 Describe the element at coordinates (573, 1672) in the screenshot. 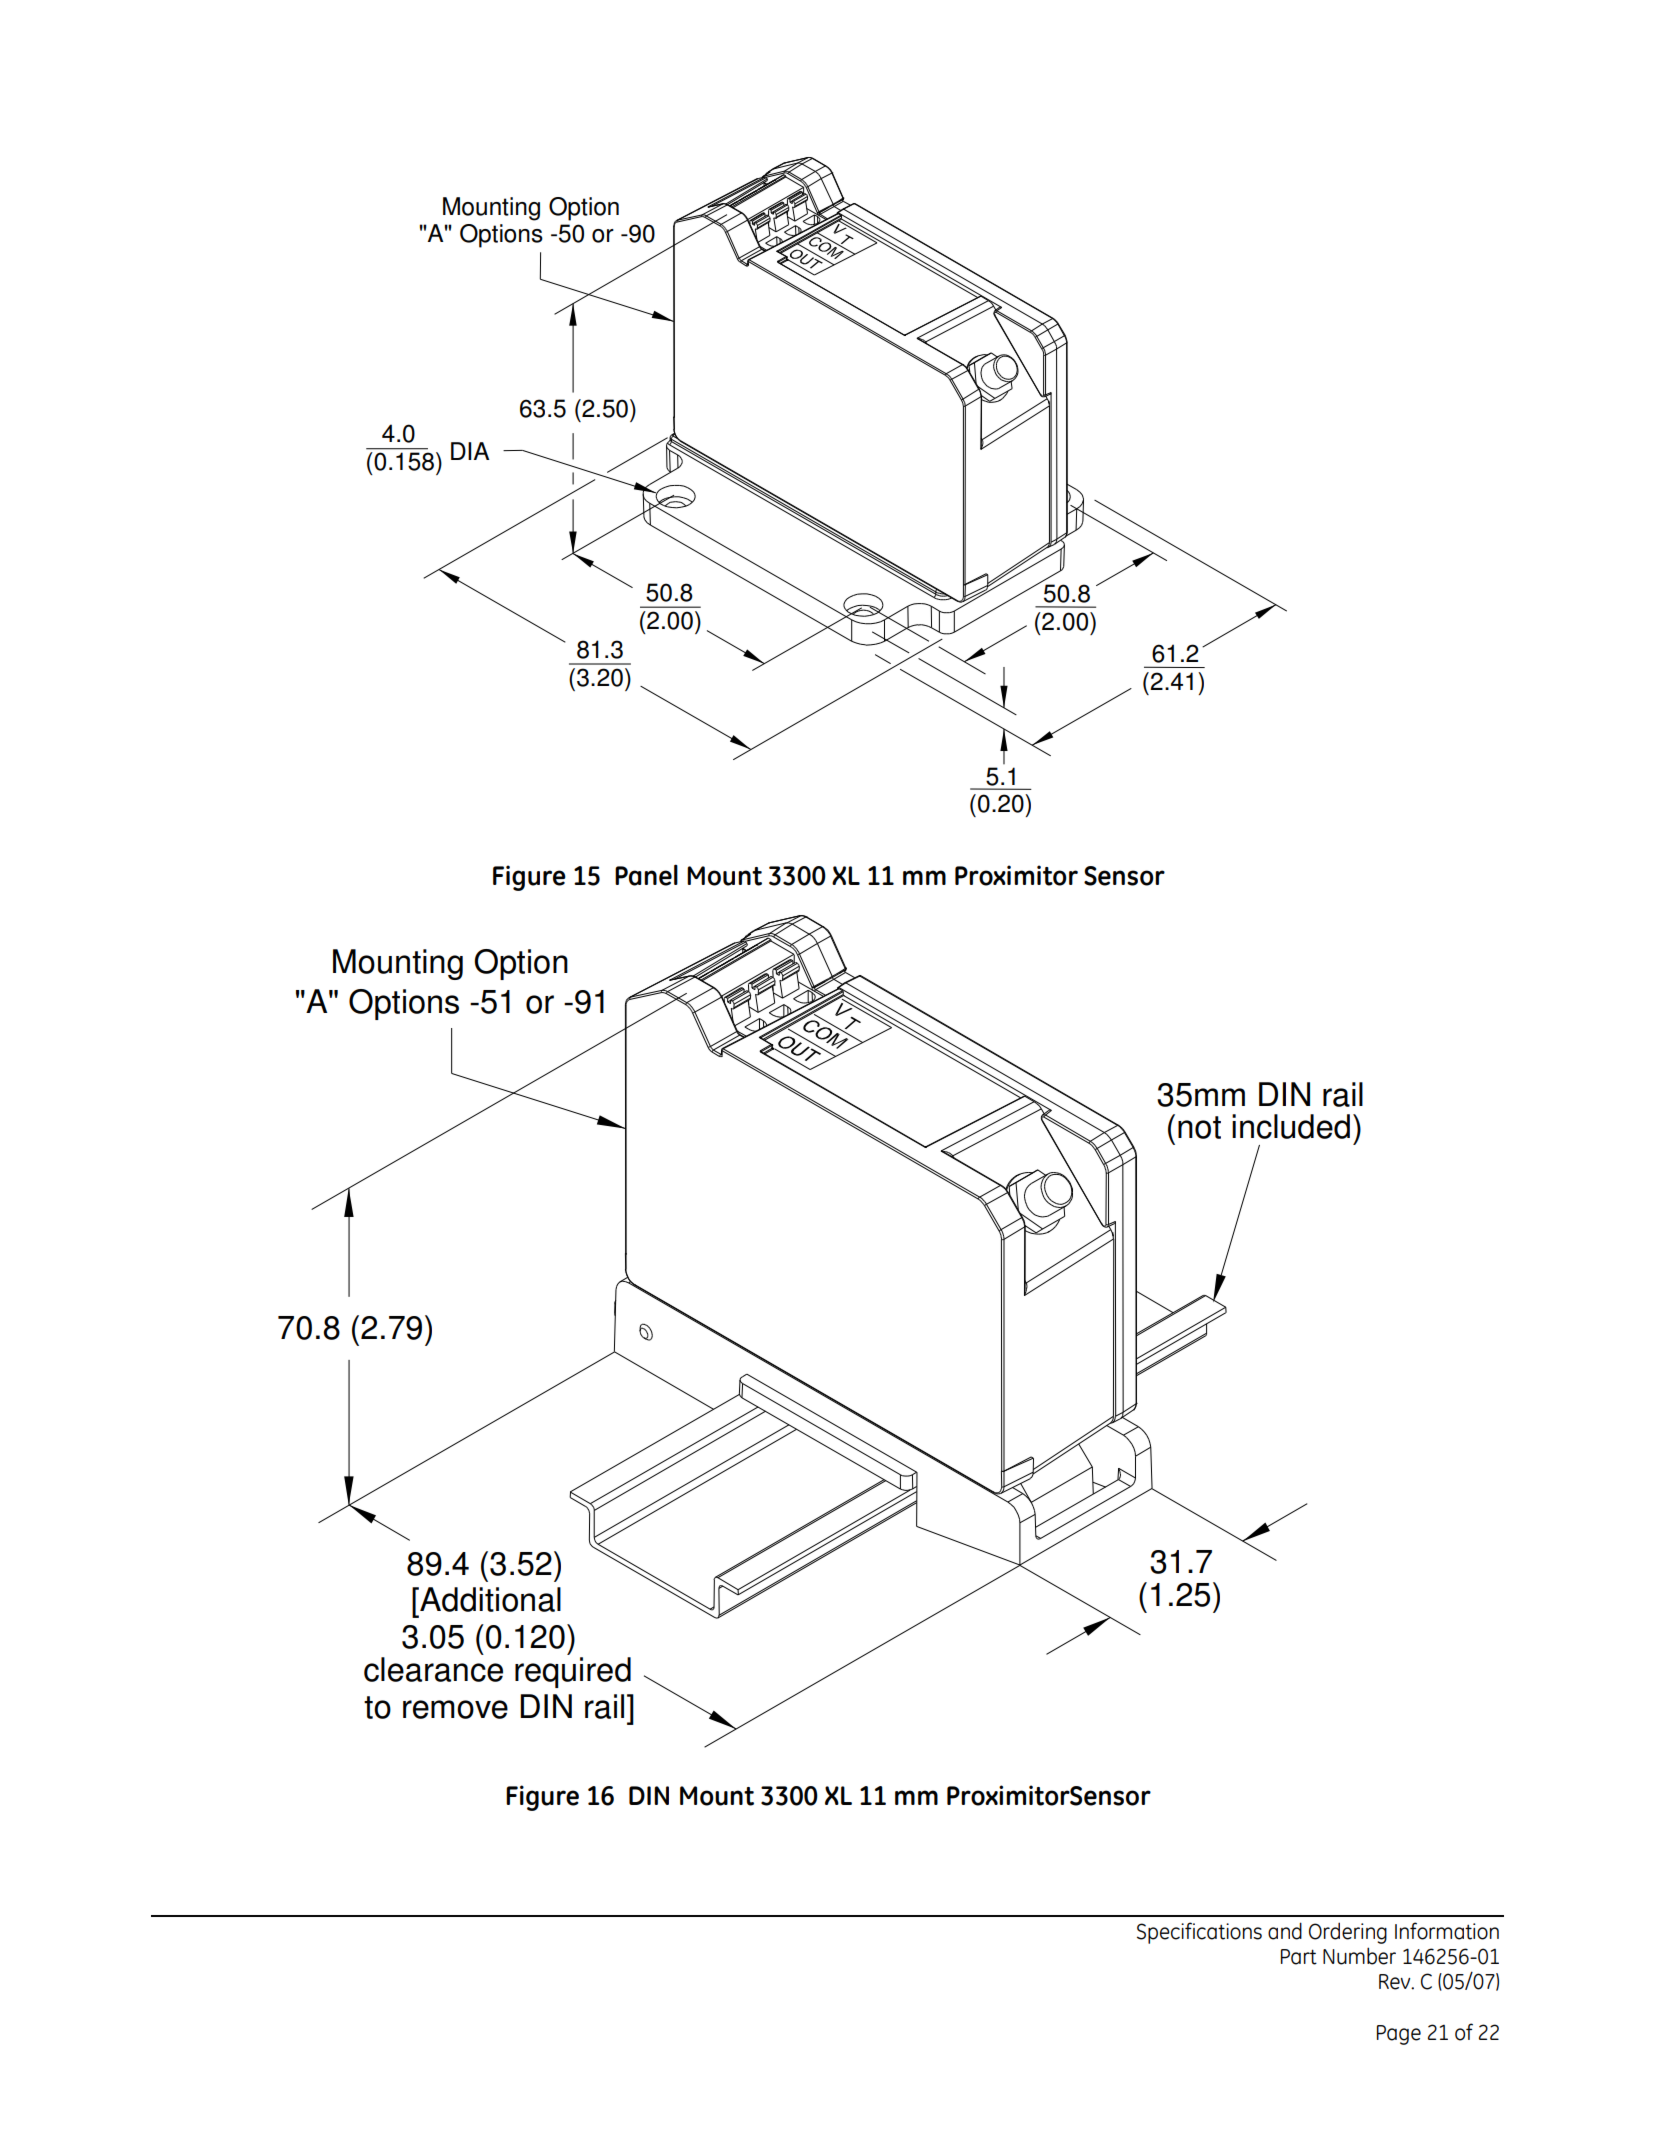

I see `required` at that location.
